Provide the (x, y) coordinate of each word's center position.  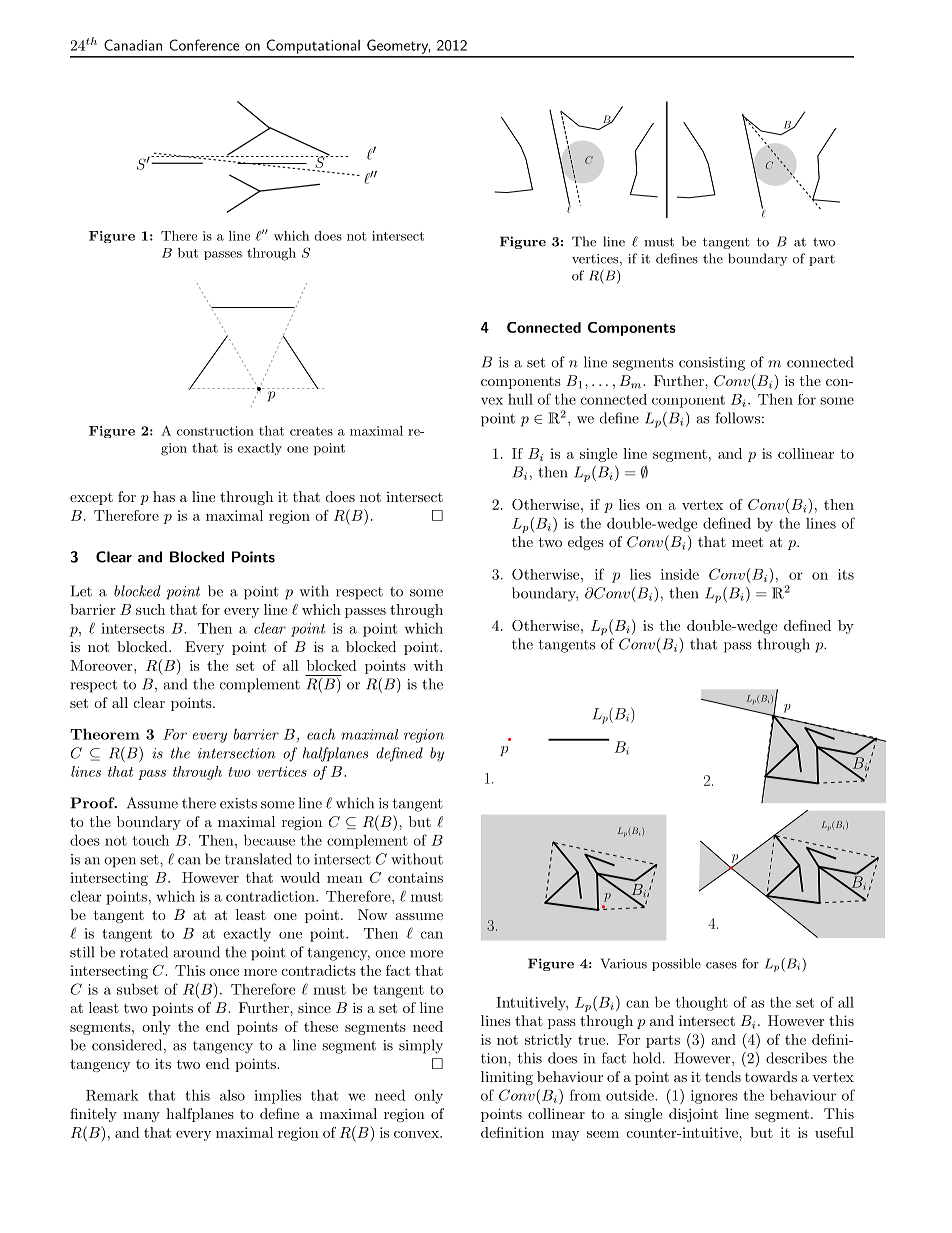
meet (747, 542)
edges (586, 543)
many (141, 1117)
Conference (204, 45)
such (150, 609)
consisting (712, 364)
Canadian (133, 45)
